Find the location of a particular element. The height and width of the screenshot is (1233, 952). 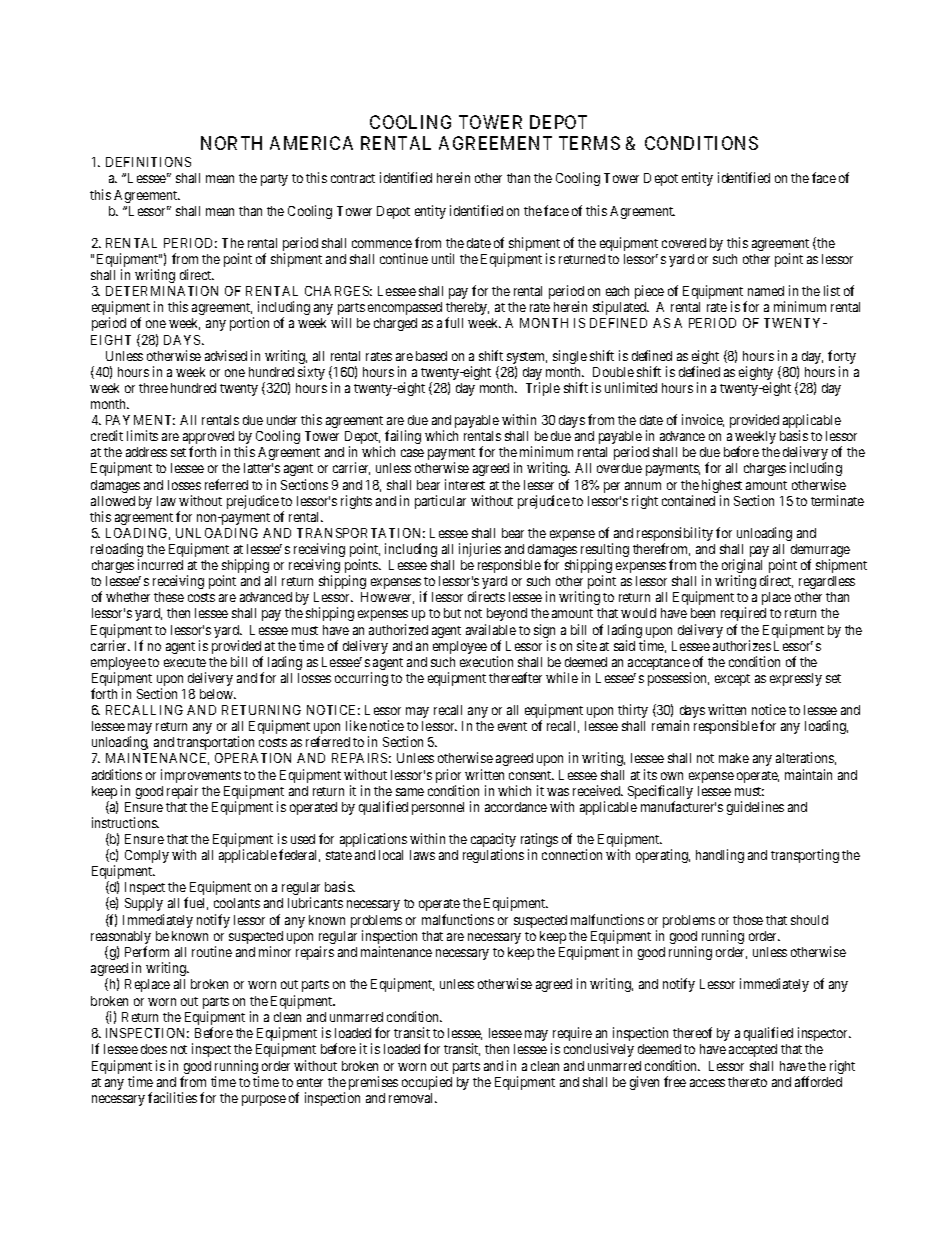

thereto is located at coordinates (747, 1082).
